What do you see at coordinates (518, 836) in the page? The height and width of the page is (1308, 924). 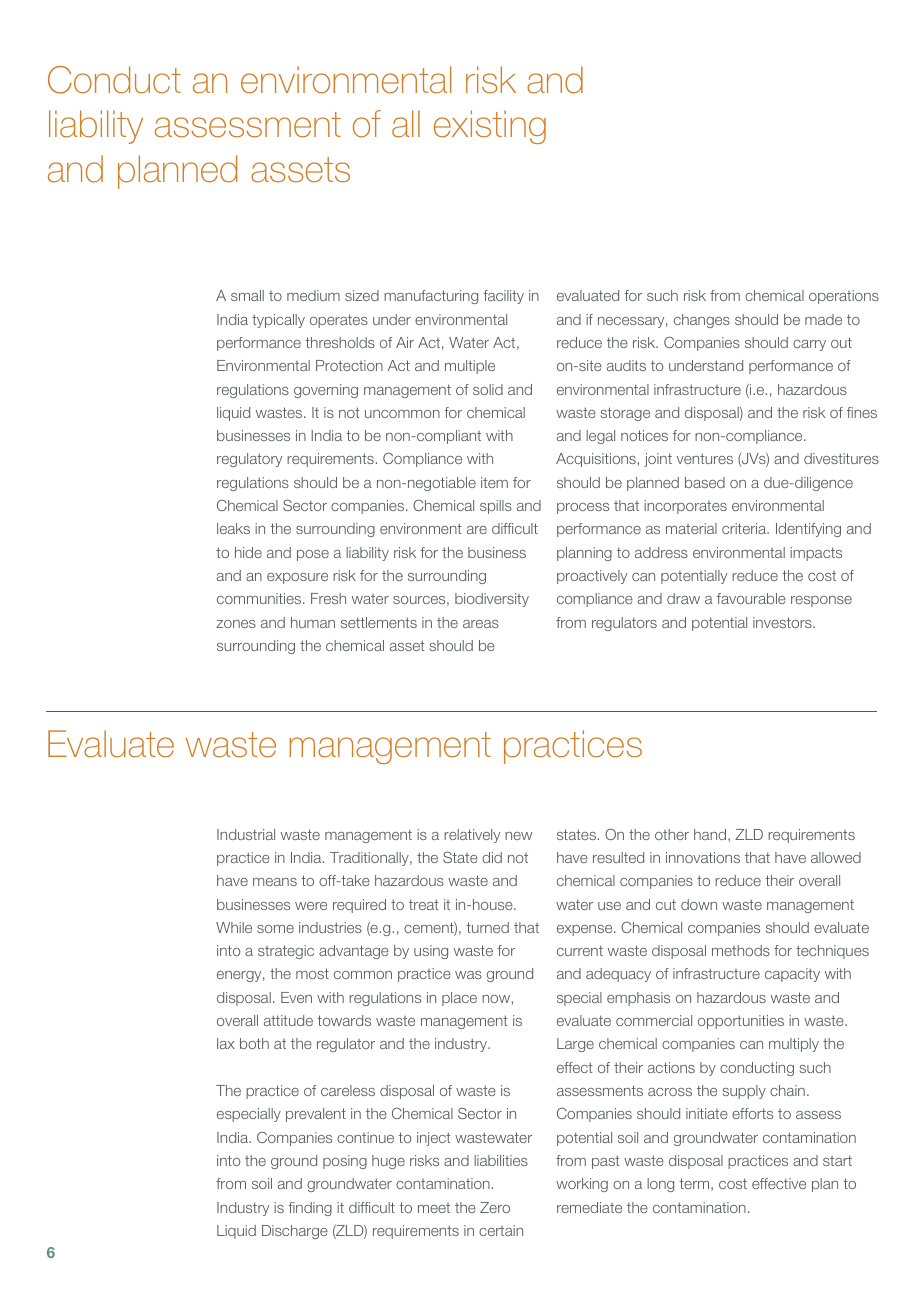 I see `new` at bounding box center [518, 836].
